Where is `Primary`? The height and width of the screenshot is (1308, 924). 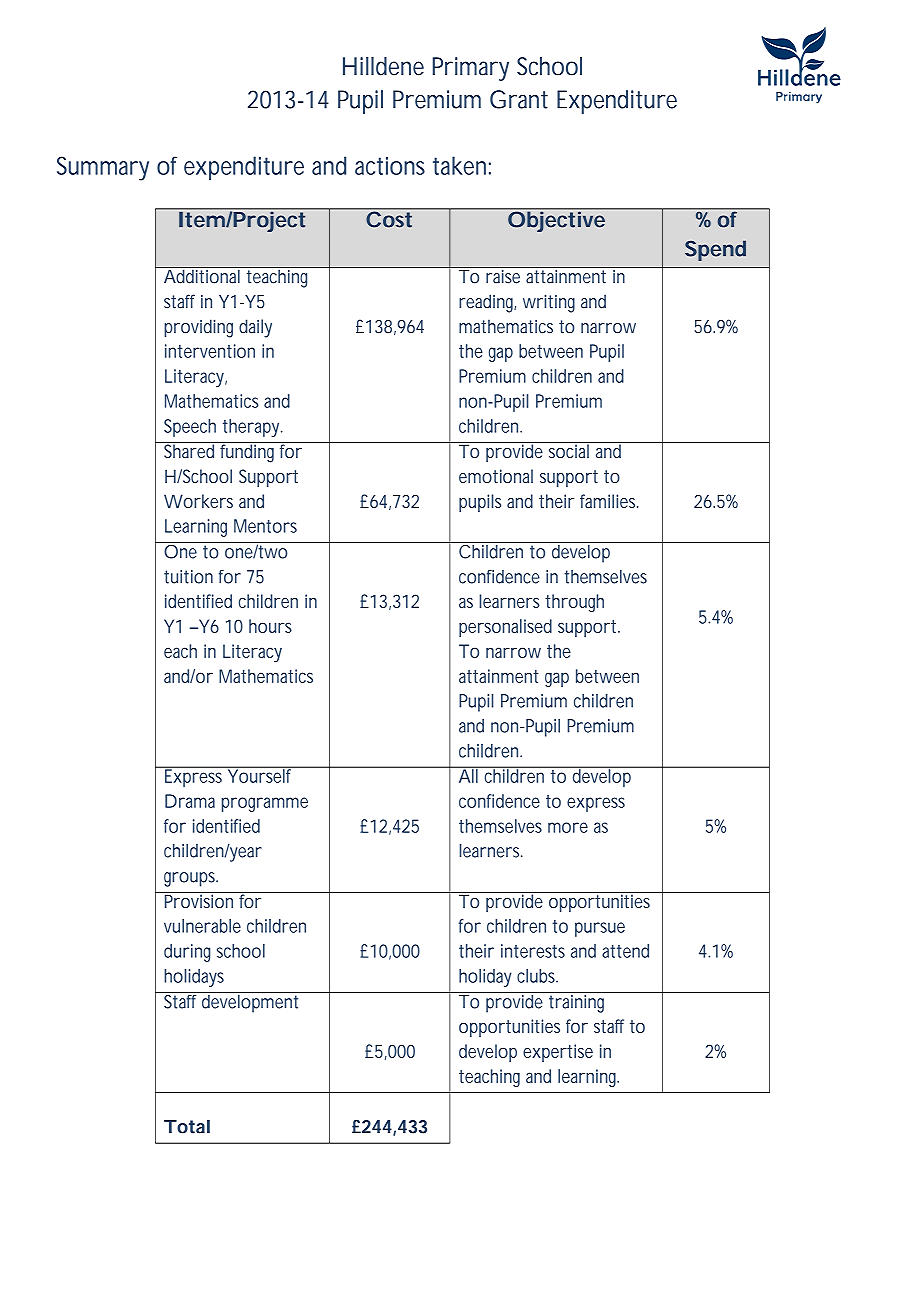 Primary is located at coordinates (471, 69).
